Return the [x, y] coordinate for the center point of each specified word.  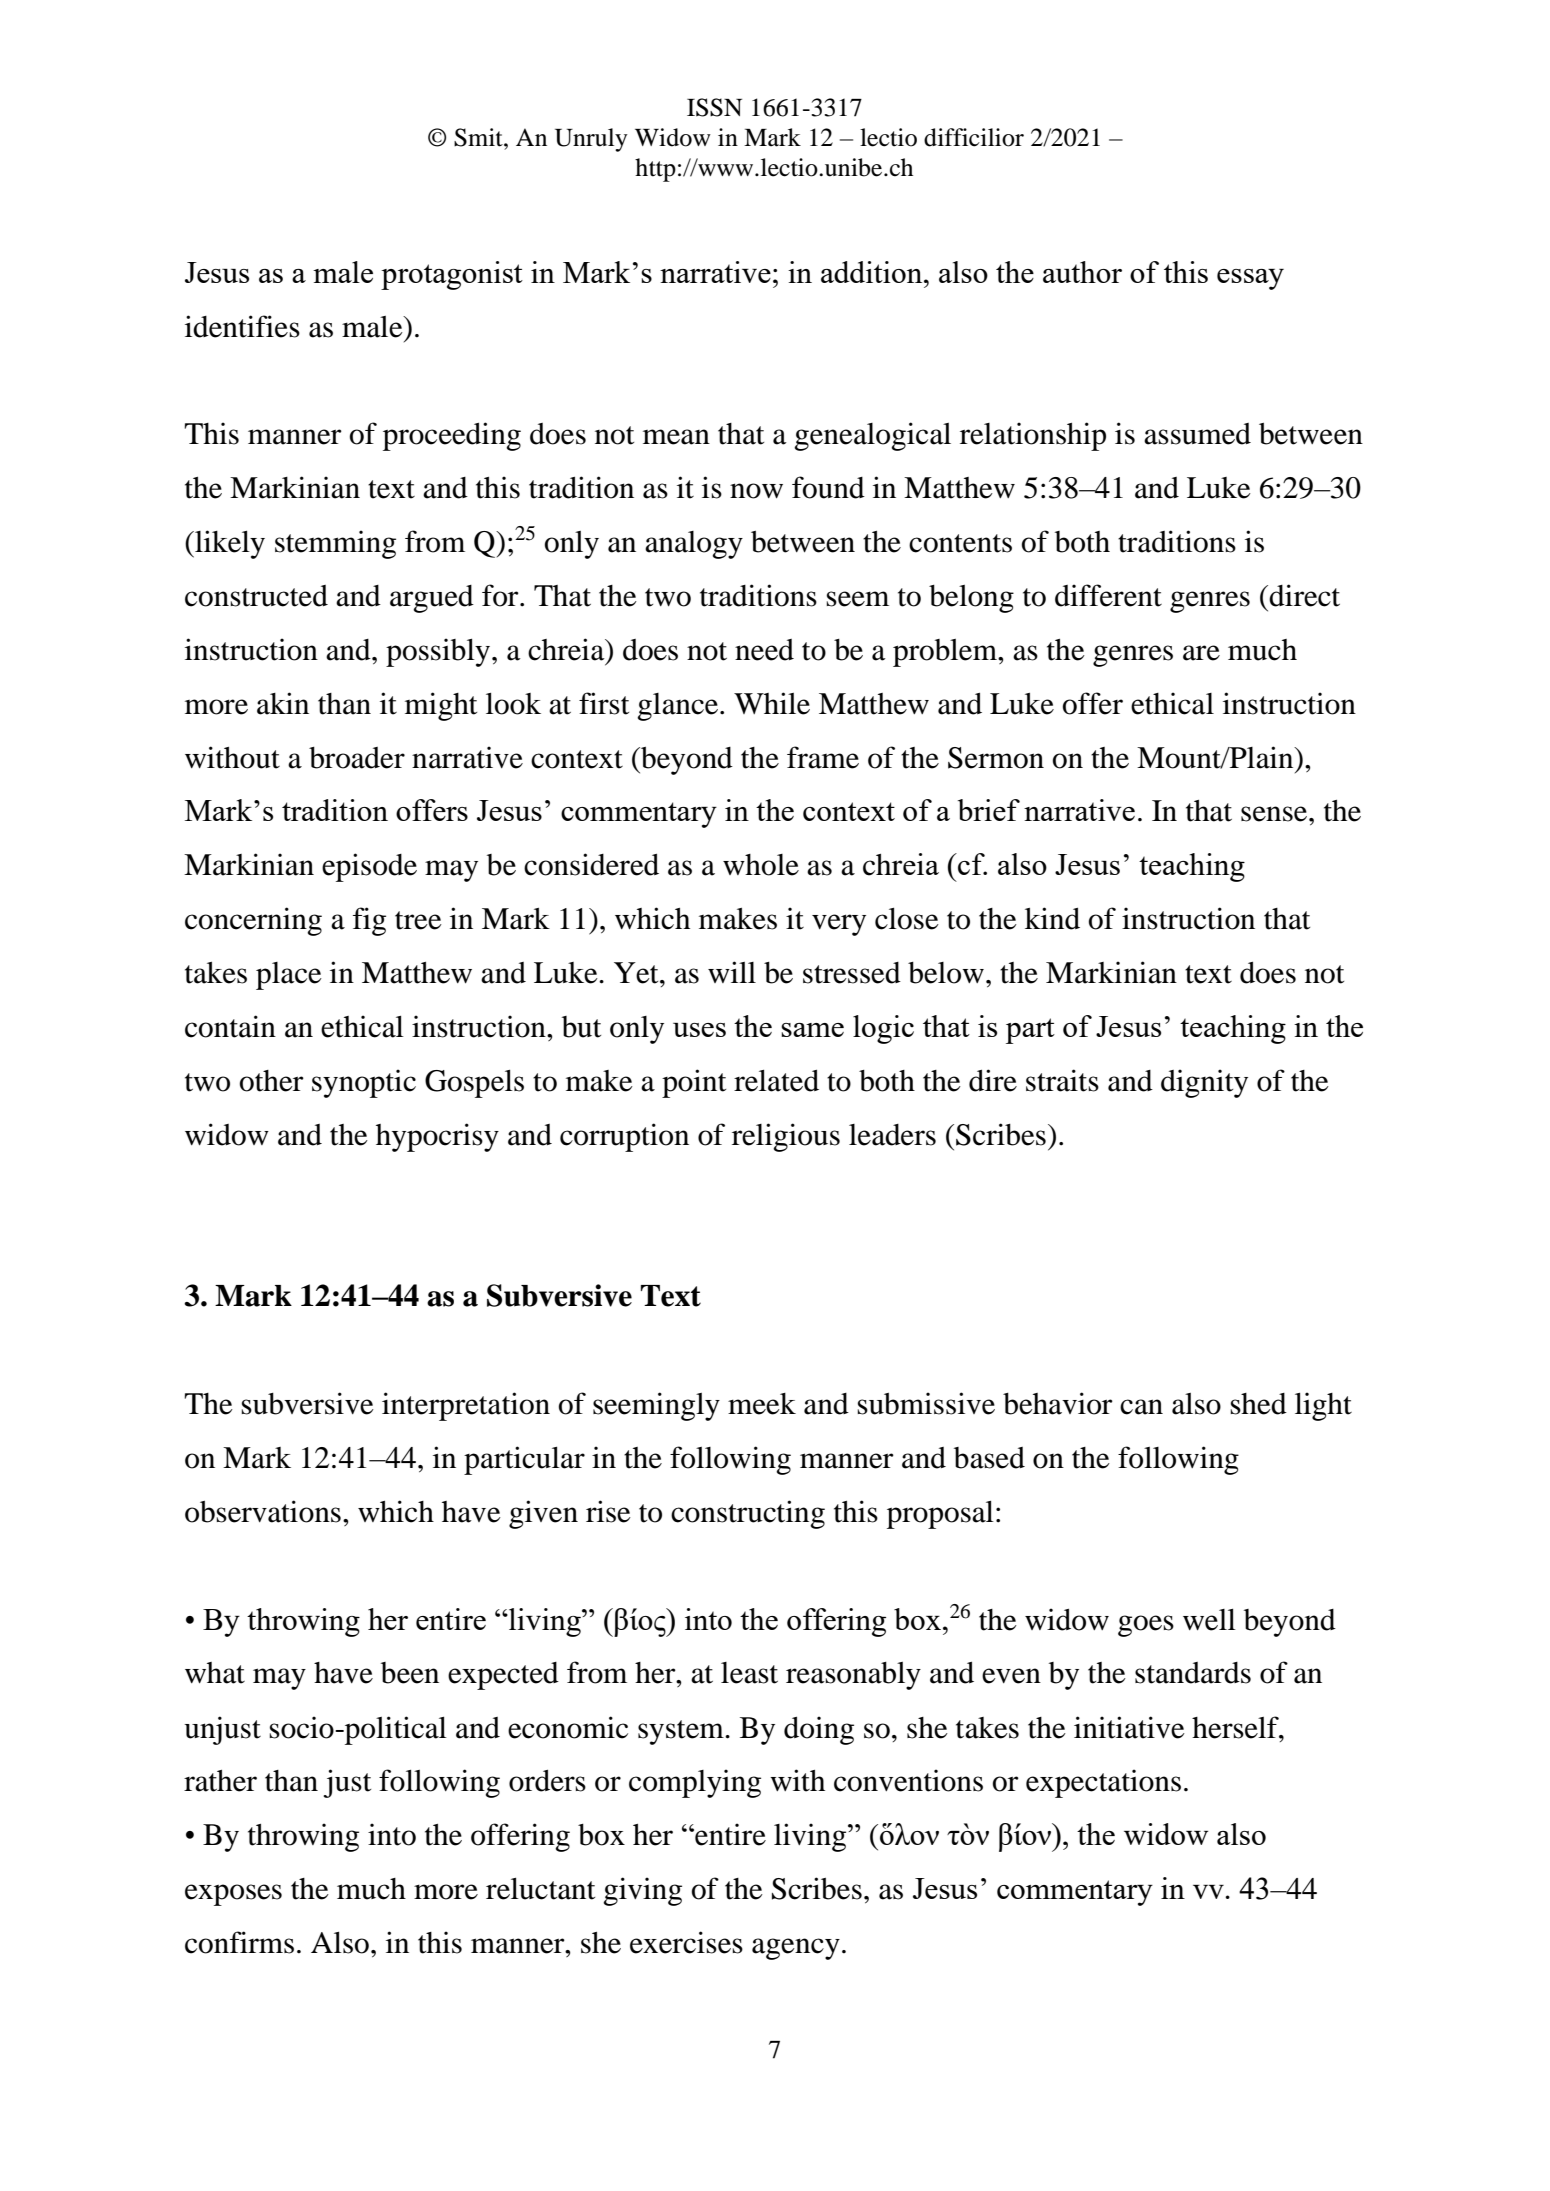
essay [1250, 279]
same [812, 1030]
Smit [479, 137]
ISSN [714, 107]
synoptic [364, 1083]
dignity [1204, 1083]
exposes [233, 1895]
